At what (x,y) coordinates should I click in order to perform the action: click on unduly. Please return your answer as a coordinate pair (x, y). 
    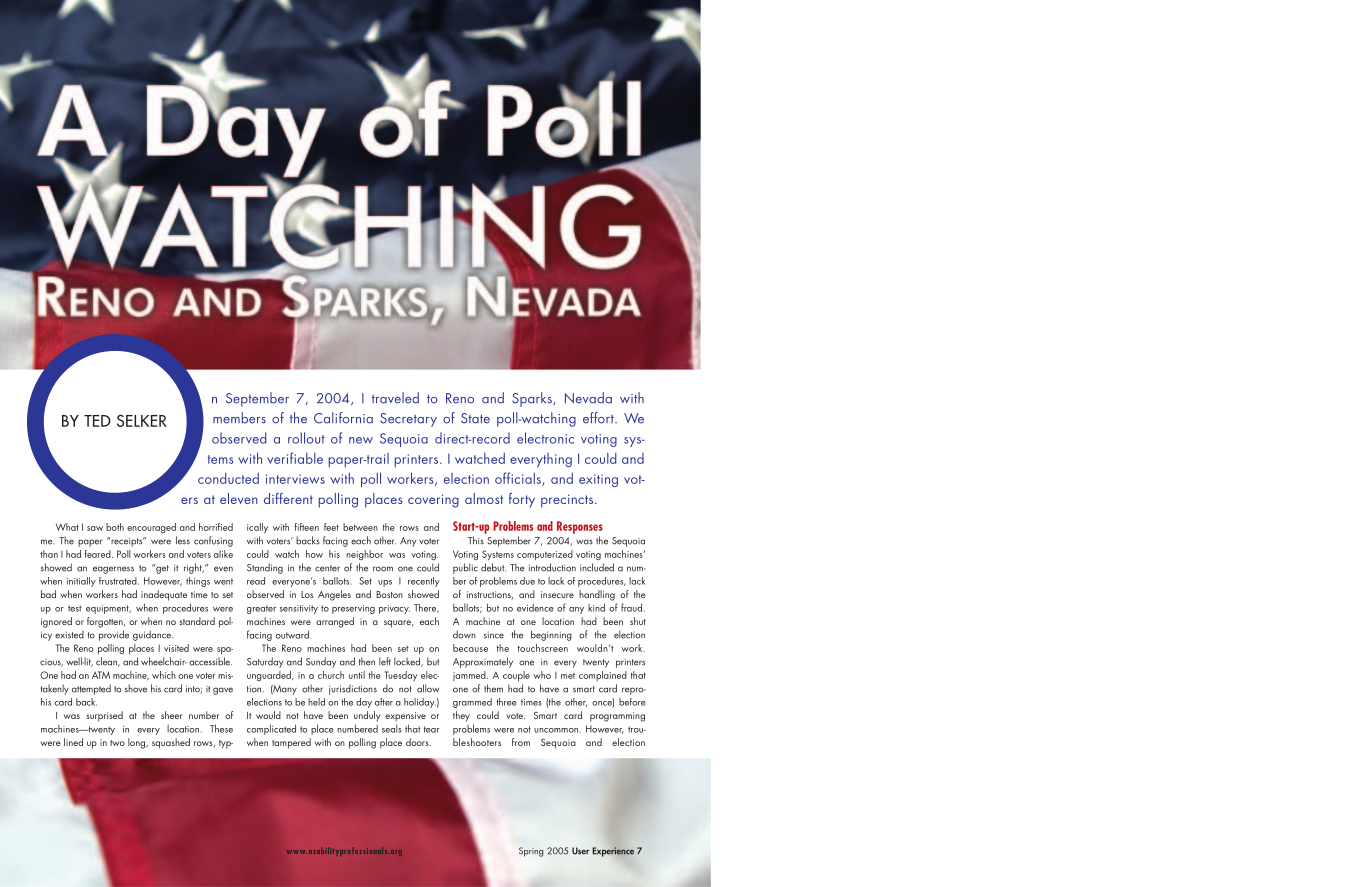
    Looking at the image, I should click on (367, 716).
